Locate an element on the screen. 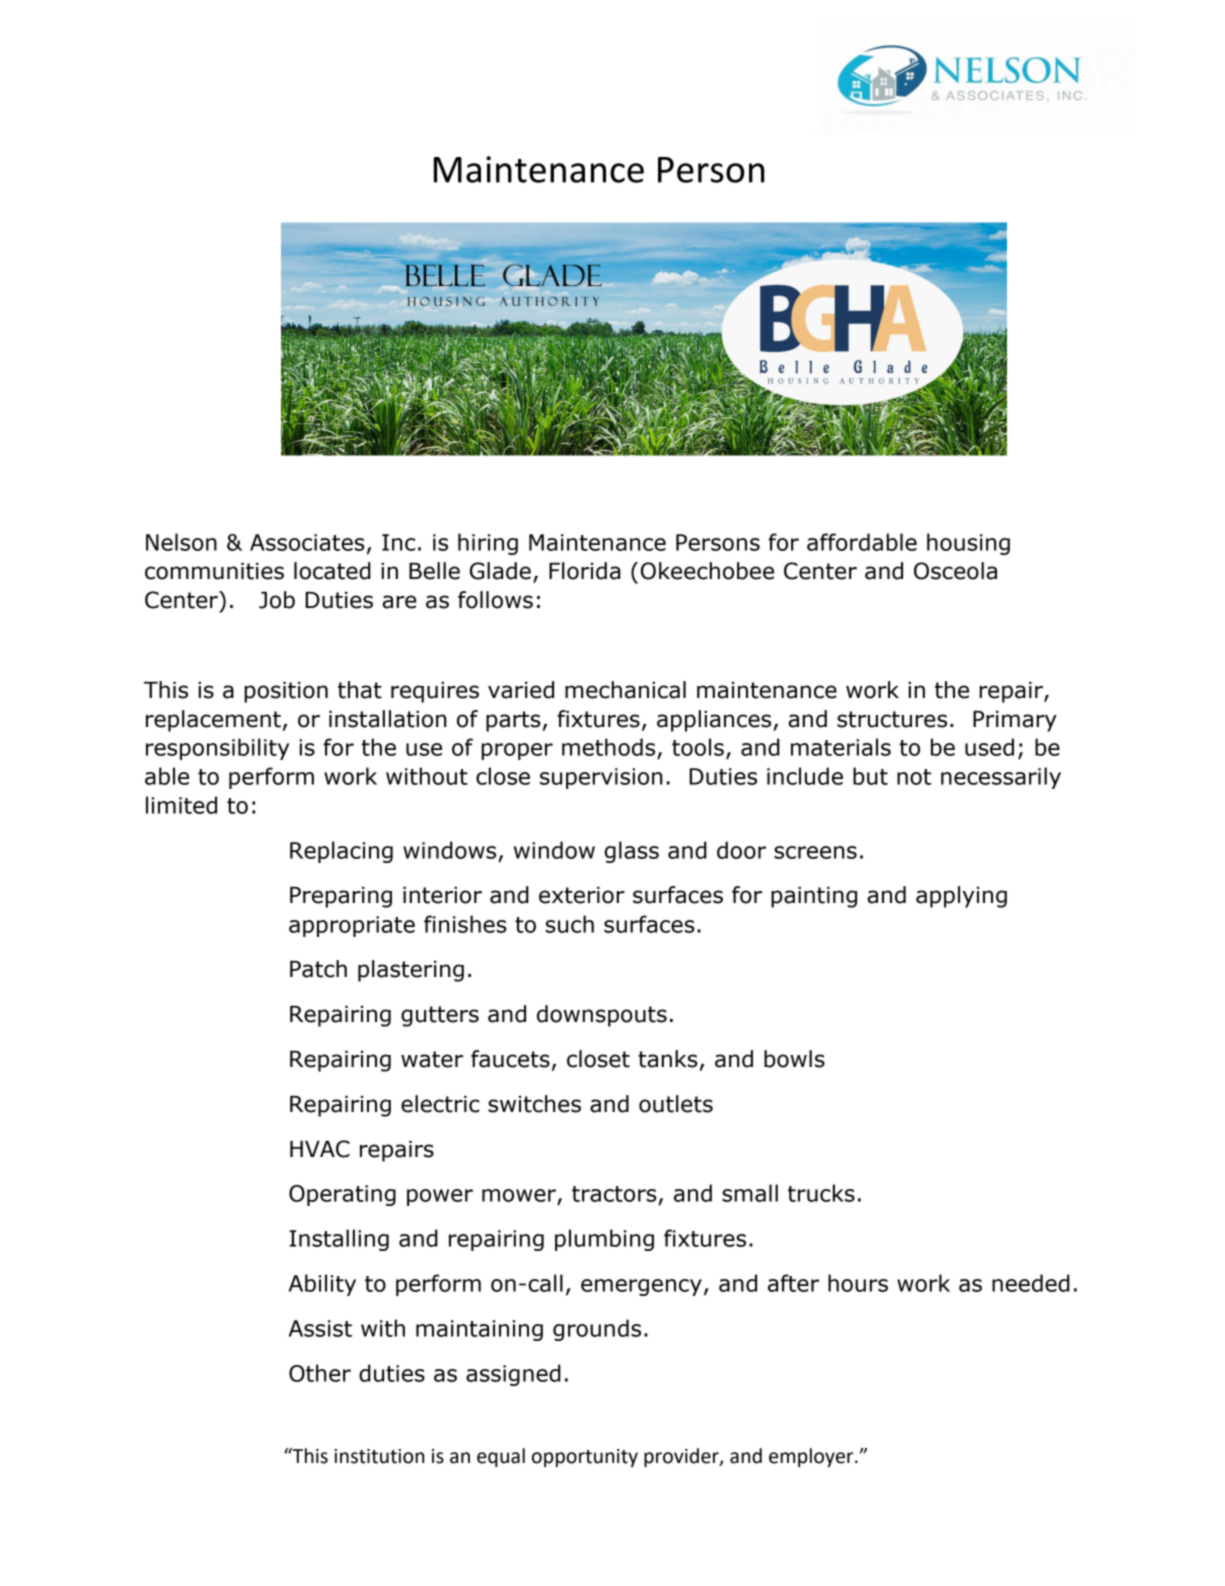  responsibility is located at coordinates (217, 749).
